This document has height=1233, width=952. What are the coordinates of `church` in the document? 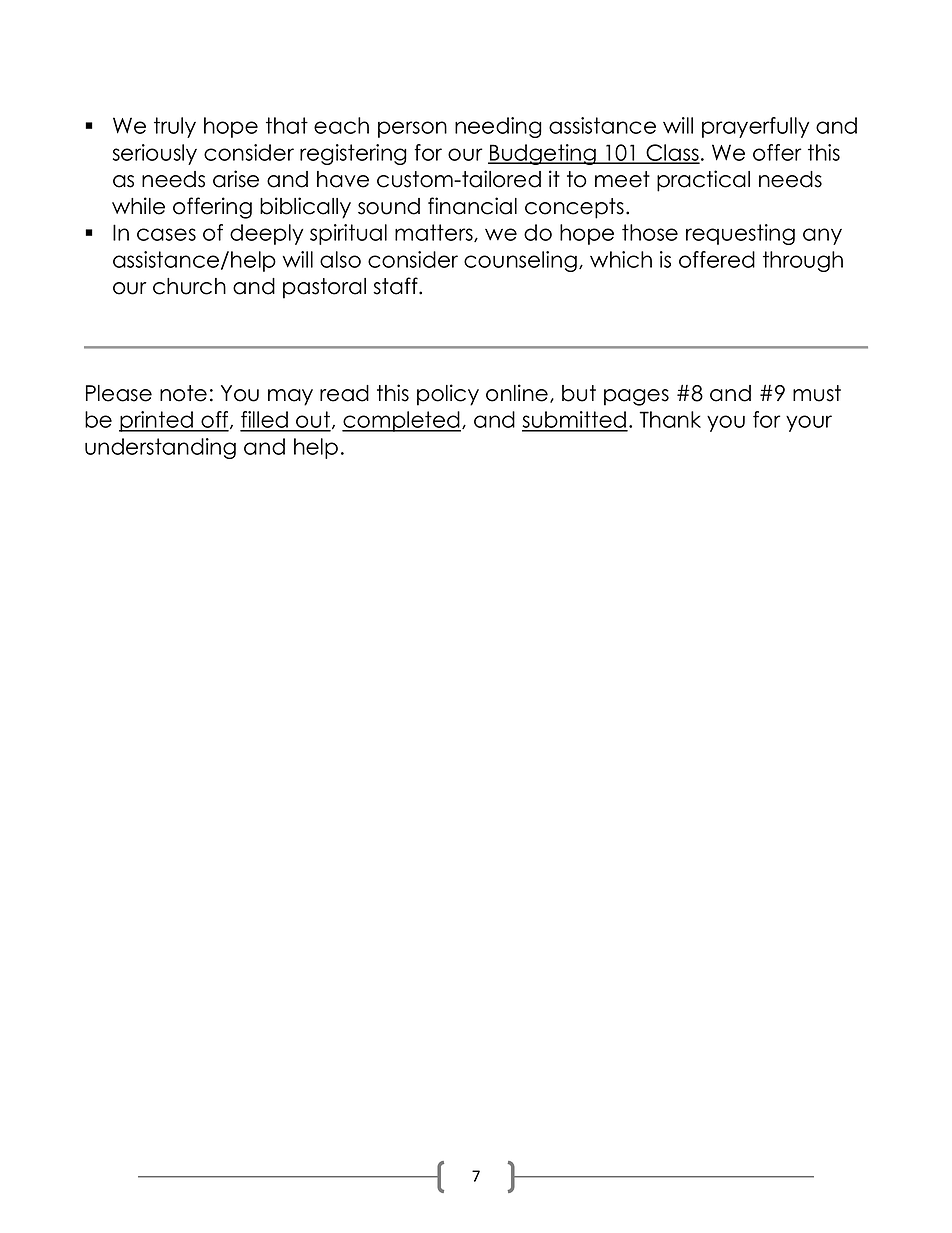 It's located at (189, 286).
